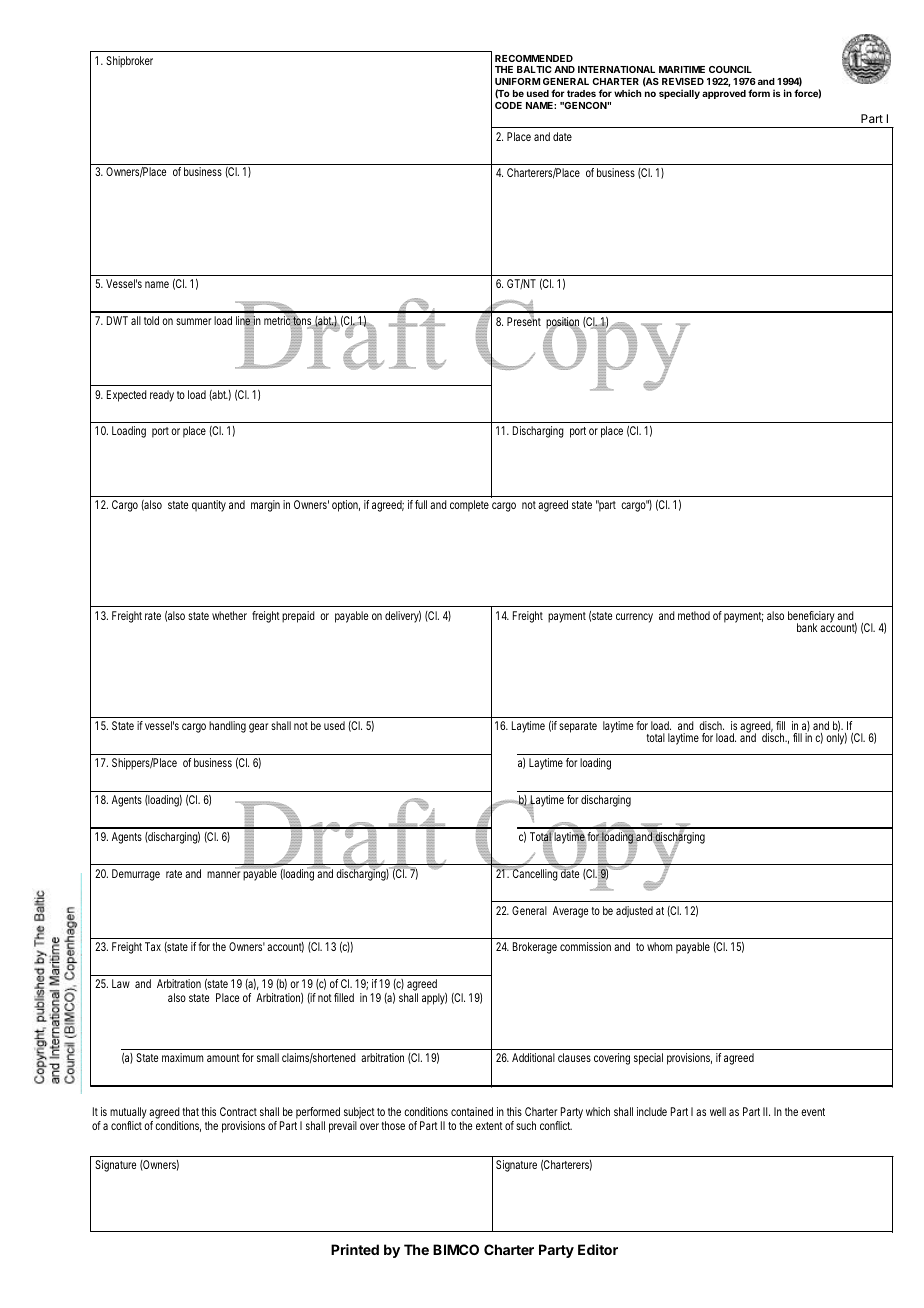 This screenshot has width=924, height=1308. Describe the element at coordinates (298, 617) in the screenshot. I see `prepaid` at that location.
